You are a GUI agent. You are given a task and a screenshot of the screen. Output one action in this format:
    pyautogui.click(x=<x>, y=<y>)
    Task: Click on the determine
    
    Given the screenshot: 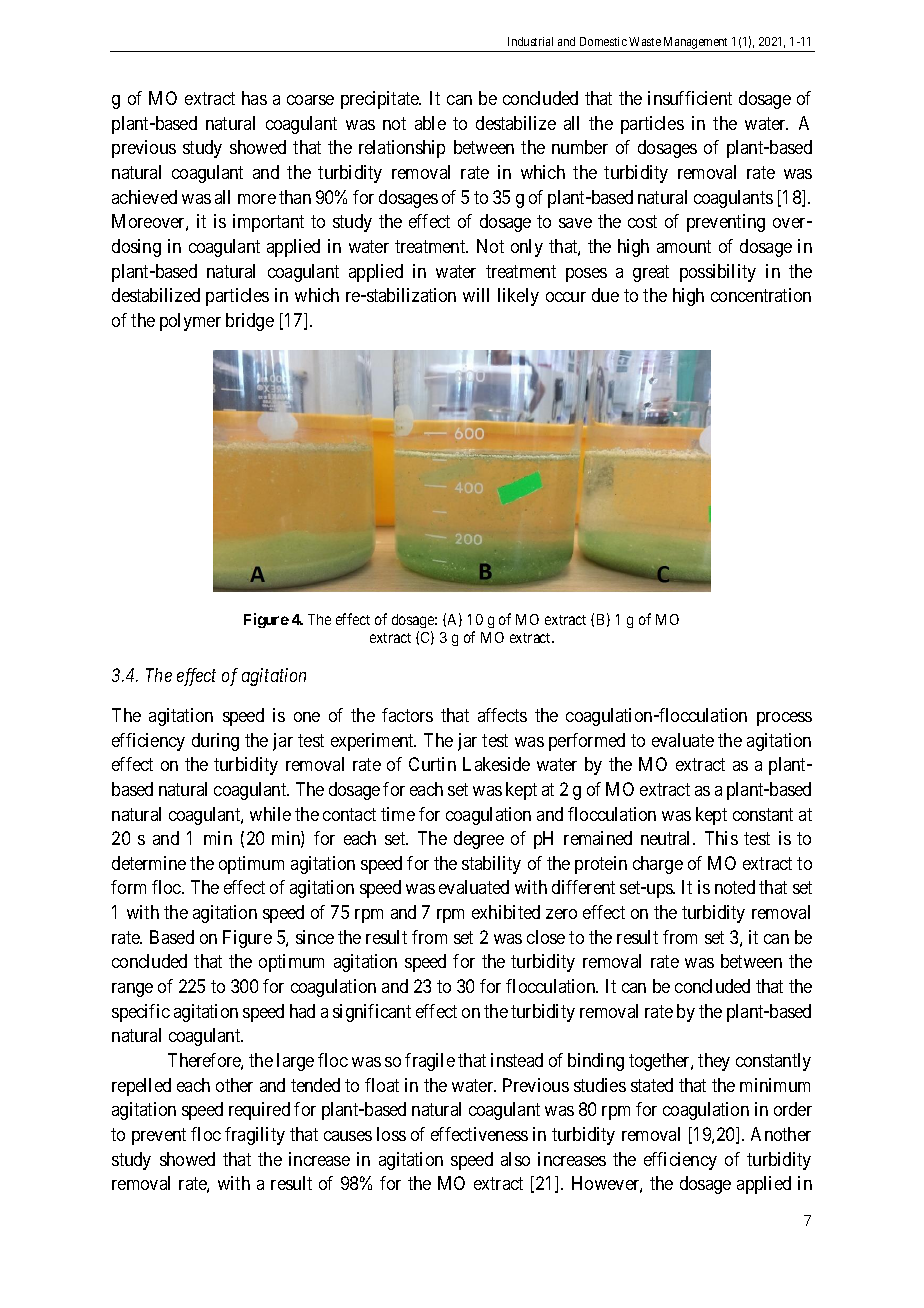 What is the action you would take?
    pyautogui.click(x=149, y=863)
